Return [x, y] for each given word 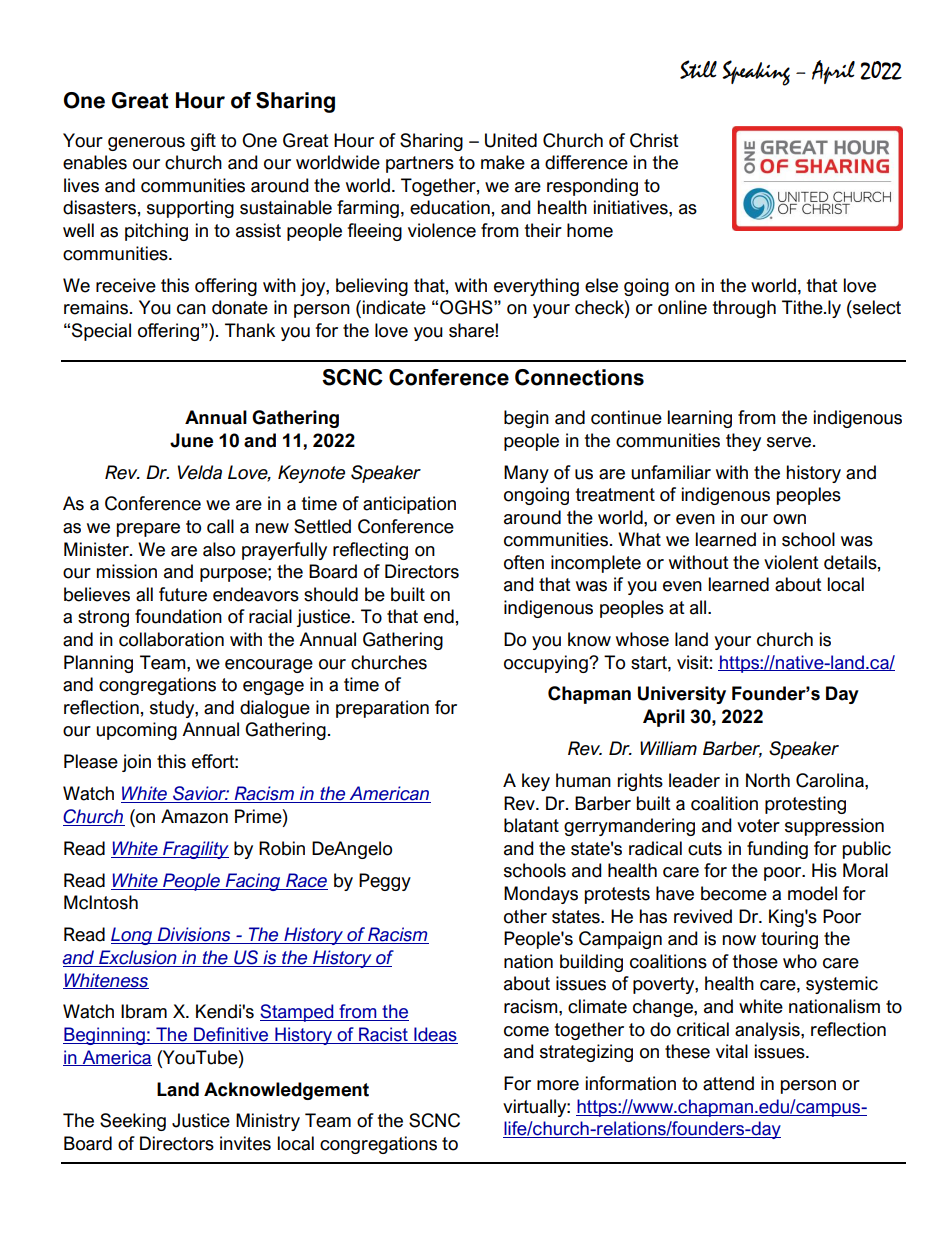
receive [126, 285]
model [812, 893]
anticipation [409, 505]
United [511, 140]
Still [698, 69]
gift [203, 142]
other [525, 916]
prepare [148, 530]
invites [245, 1143]
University [682, 695]
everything [536, 287]
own [789, 519]
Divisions [194, 935]
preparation [382, 709]
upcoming [136, 731]
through [744, 309]
